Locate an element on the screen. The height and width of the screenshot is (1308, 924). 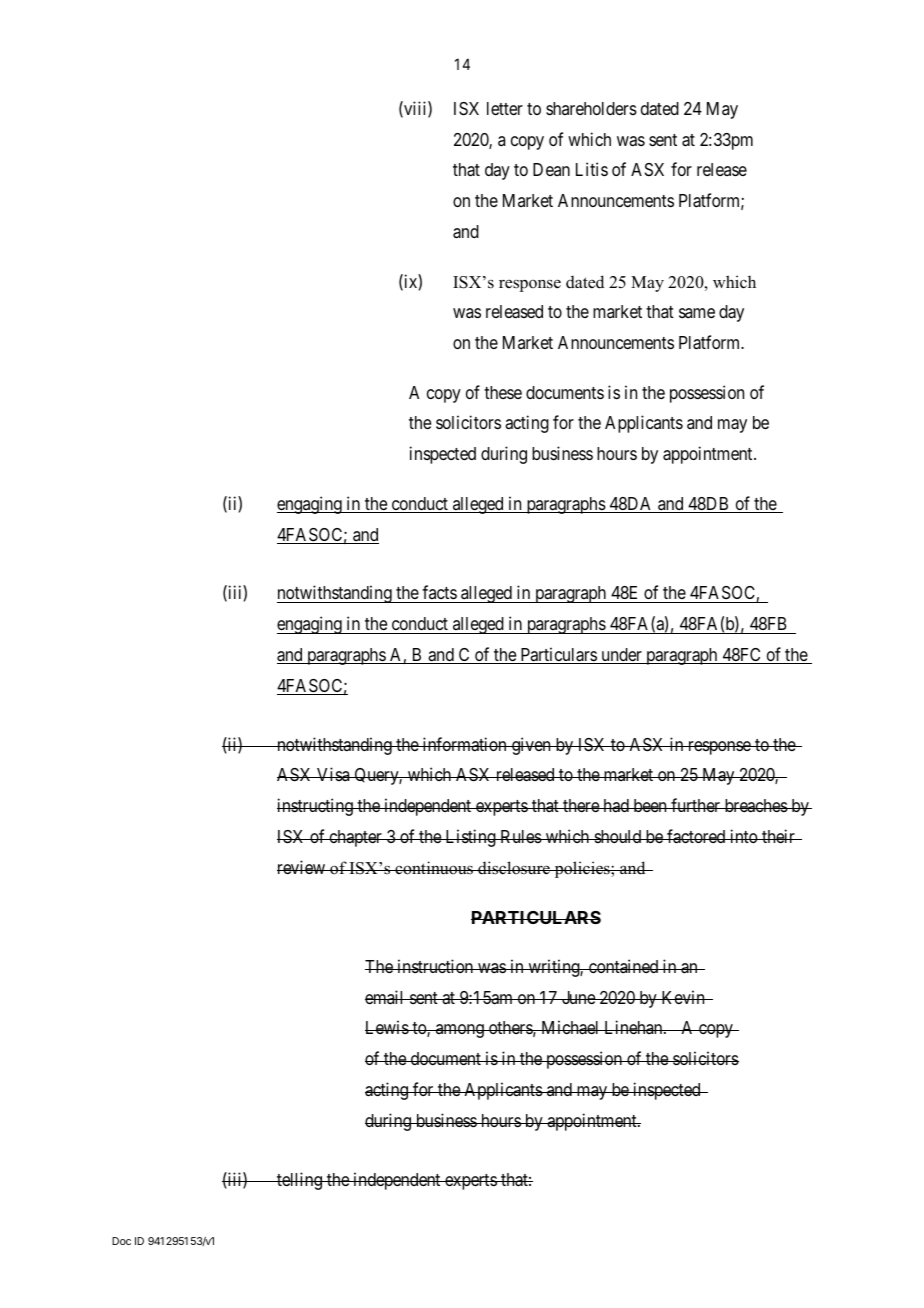
Dean is located at coordinates (551, 169).
